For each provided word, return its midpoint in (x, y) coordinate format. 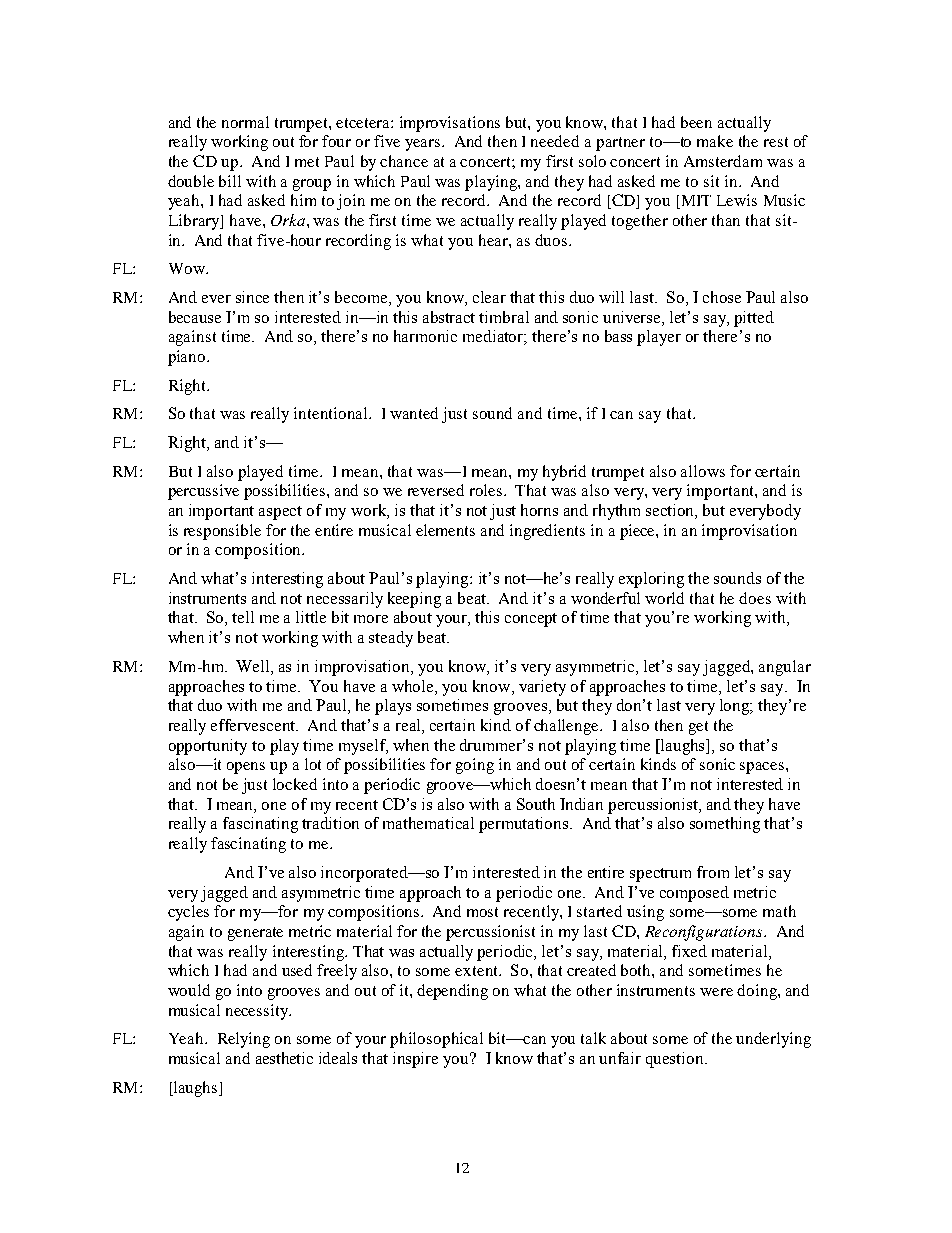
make (715, 141)
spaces (763, 768)
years (424, 145)
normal (245, 122)
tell (243, 617)
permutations (525, 825)
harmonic (425, 336)
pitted (754, 319)
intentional (332, 413)
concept (531, 620)
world (664, 598)
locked (295, 784)
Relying (244, 1040)
